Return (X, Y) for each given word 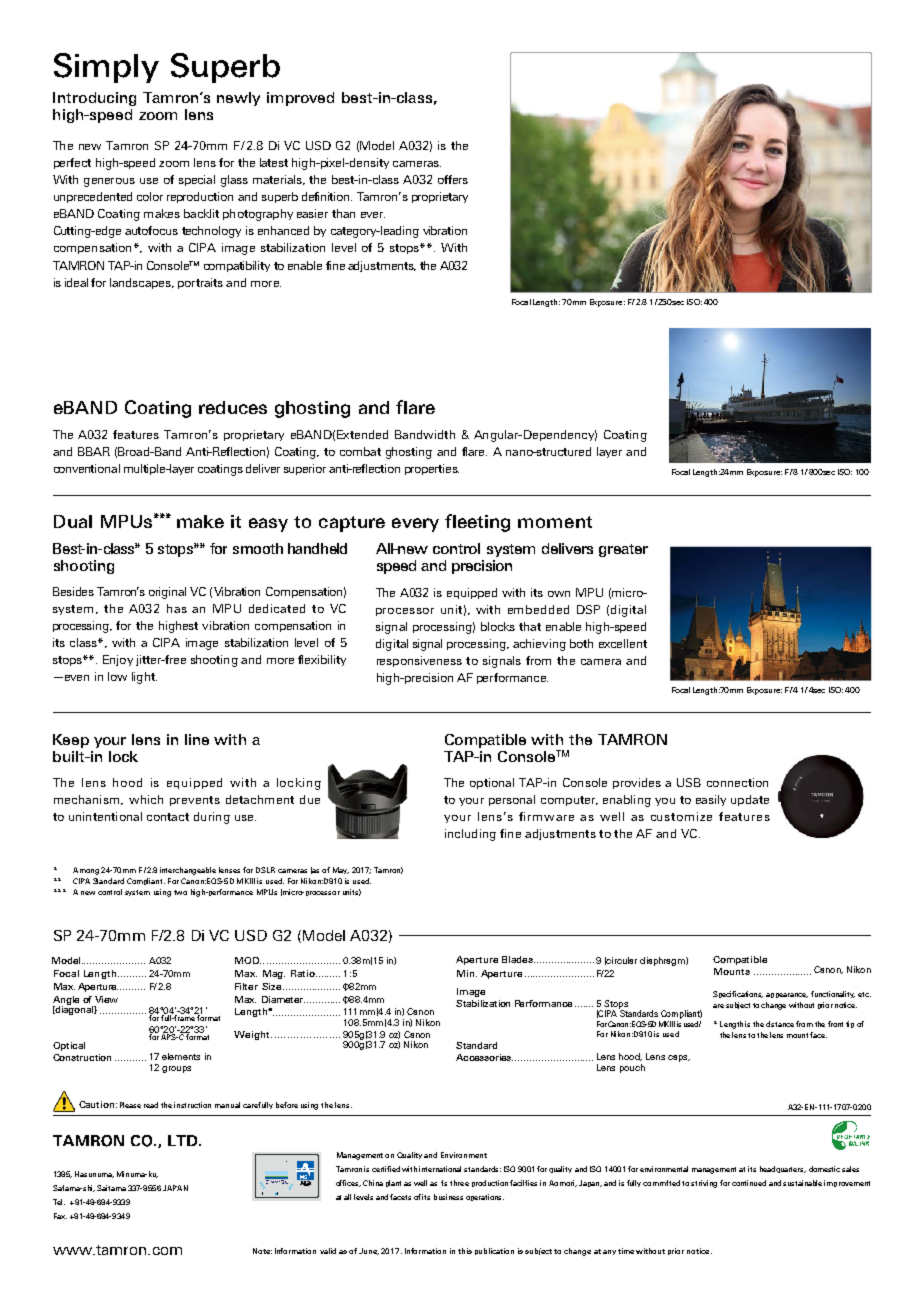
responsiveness (419, 661)
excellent (623, 643)
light (144, 678)
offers (453, 179)
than (343, 213)
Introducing (94, 99)
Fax (60, 1216)
